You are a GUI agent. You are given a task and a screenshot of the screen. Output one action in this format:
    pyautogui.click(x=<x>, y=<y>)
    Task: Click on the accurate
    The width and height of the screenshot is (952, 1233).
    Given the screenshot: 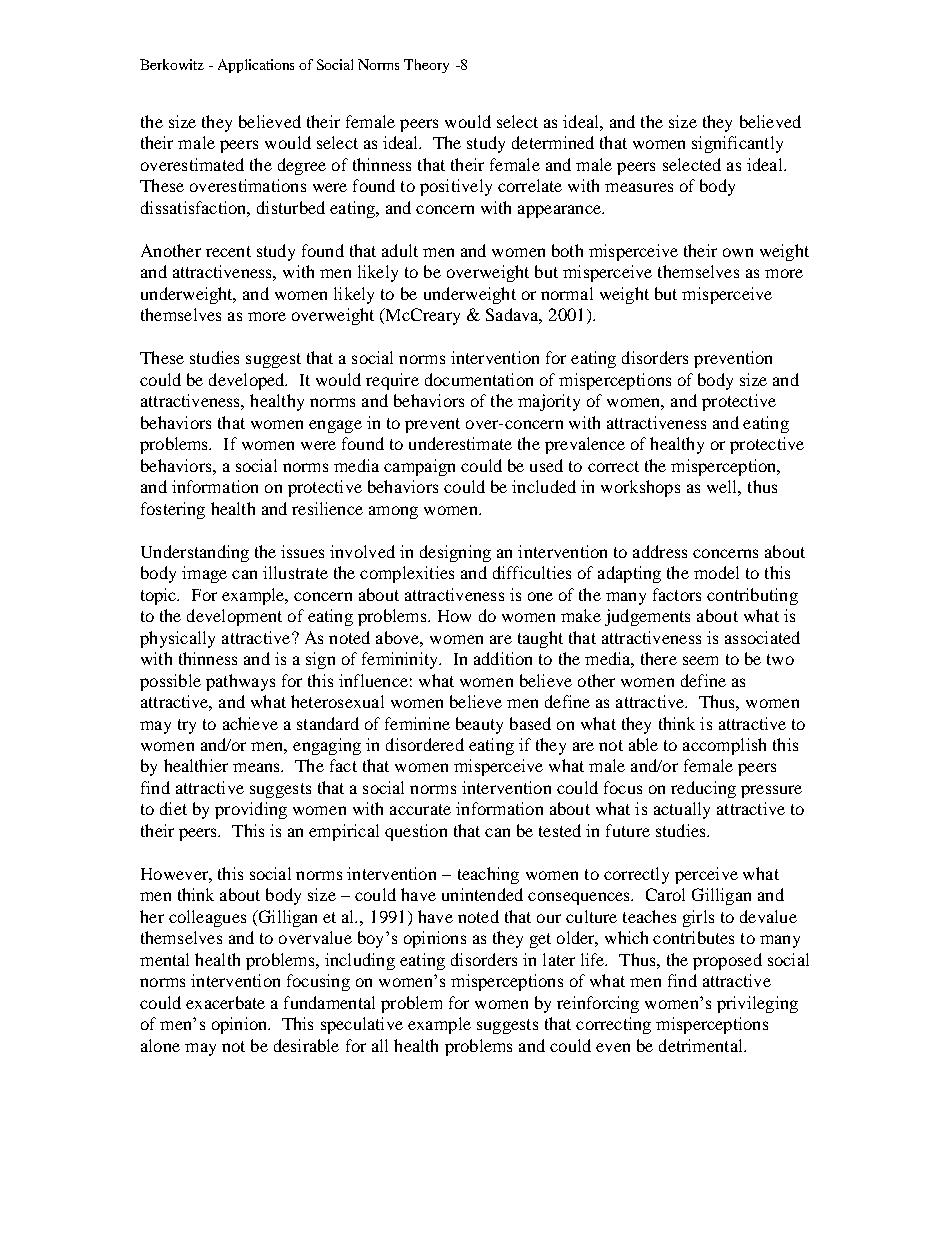 What is the action you would take?
    pyautogui.click(x=420, y=809)
